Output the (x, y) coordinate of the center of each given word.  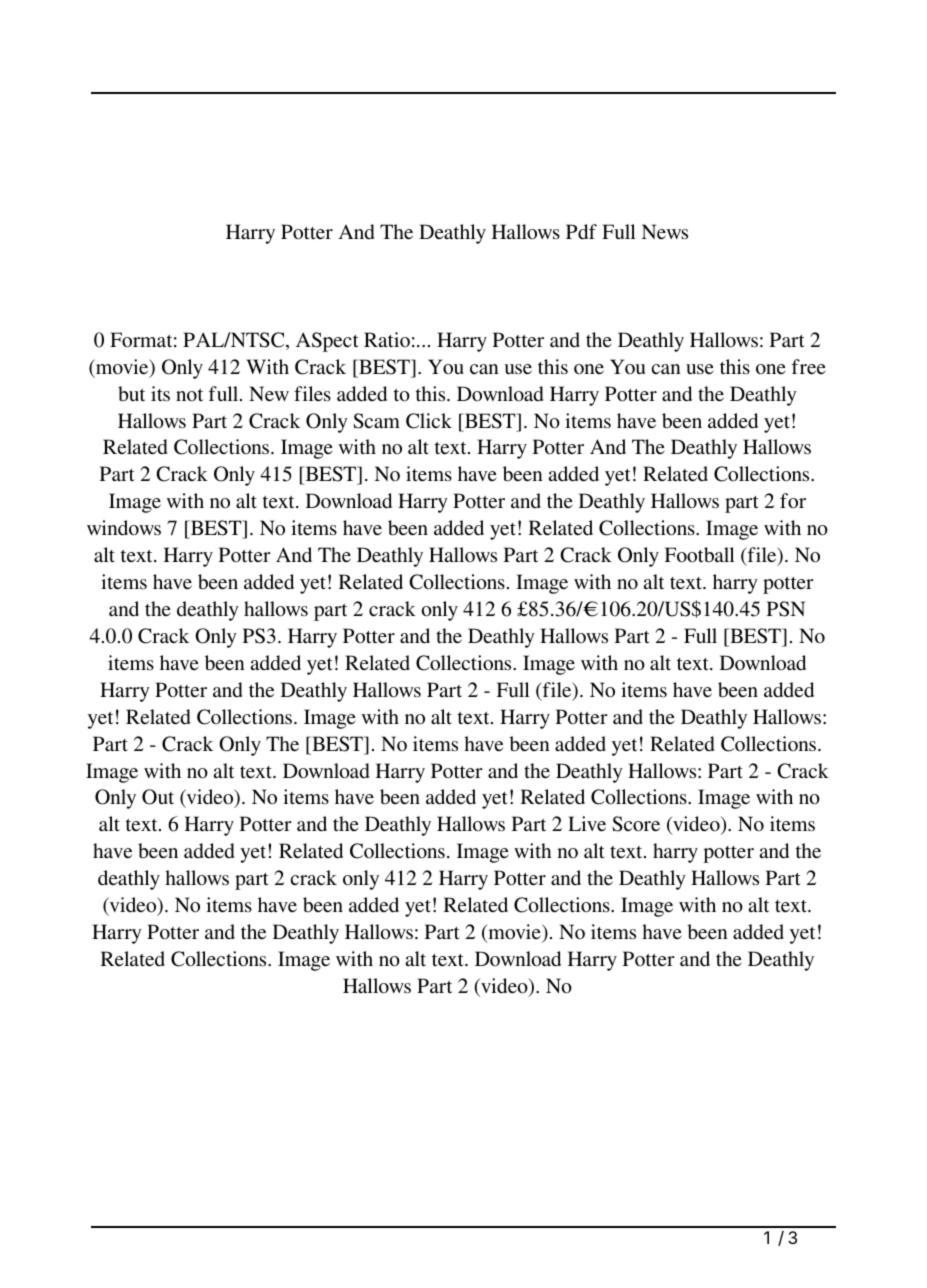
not (189, 395)
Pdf (581, 232)
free (809, 366)
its (160, 393)
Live (587, 823)
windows (124, 527)
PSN (786, 609)
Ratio (387, 339)
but (131, 393)
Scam (376, 421)
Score (636, 824)
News (665, 231)
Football (700, 554)
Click (429, 421)
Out (158, 797)
